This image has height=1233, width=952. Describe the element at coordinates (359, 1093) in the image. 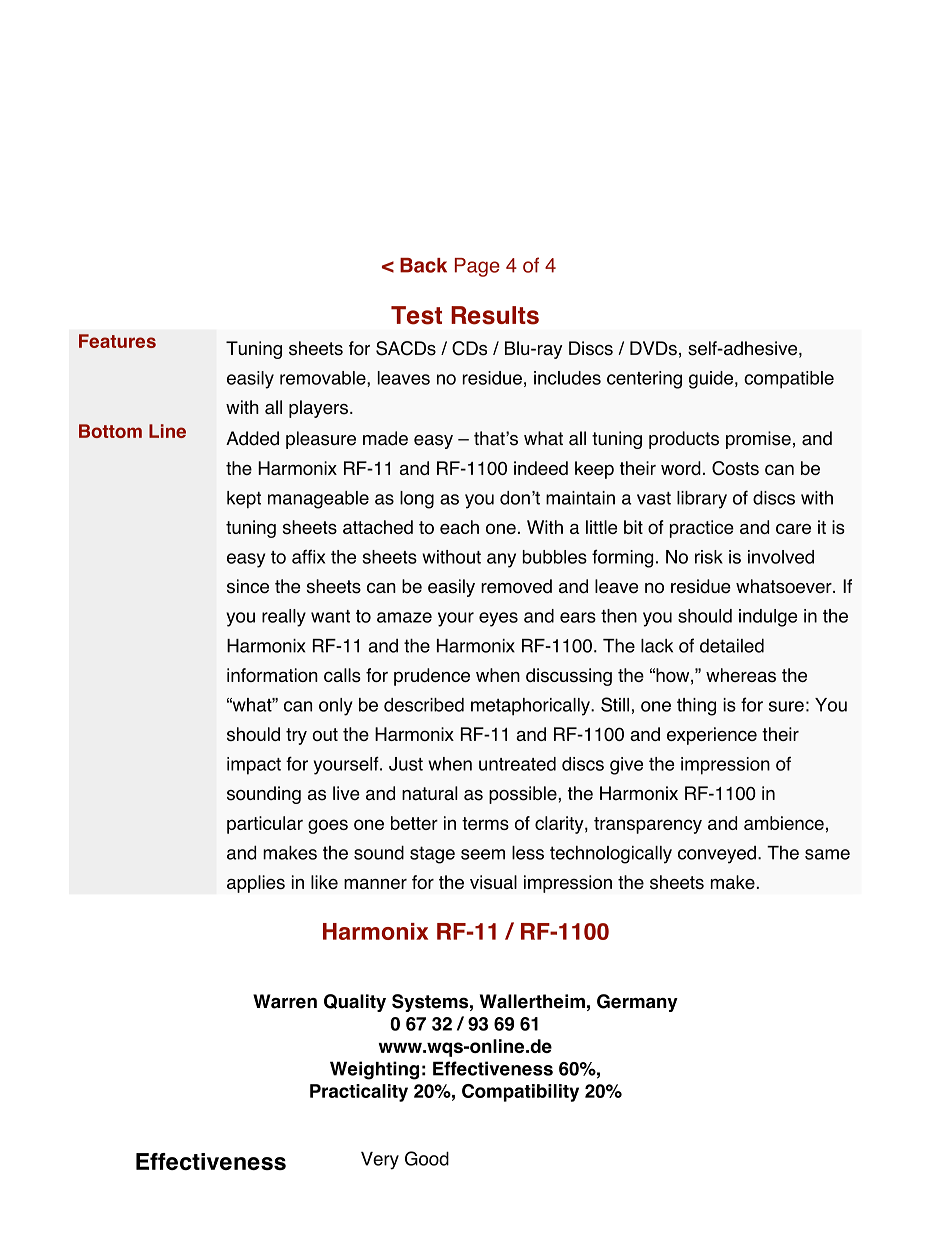

I see `Practicality` at that location.
